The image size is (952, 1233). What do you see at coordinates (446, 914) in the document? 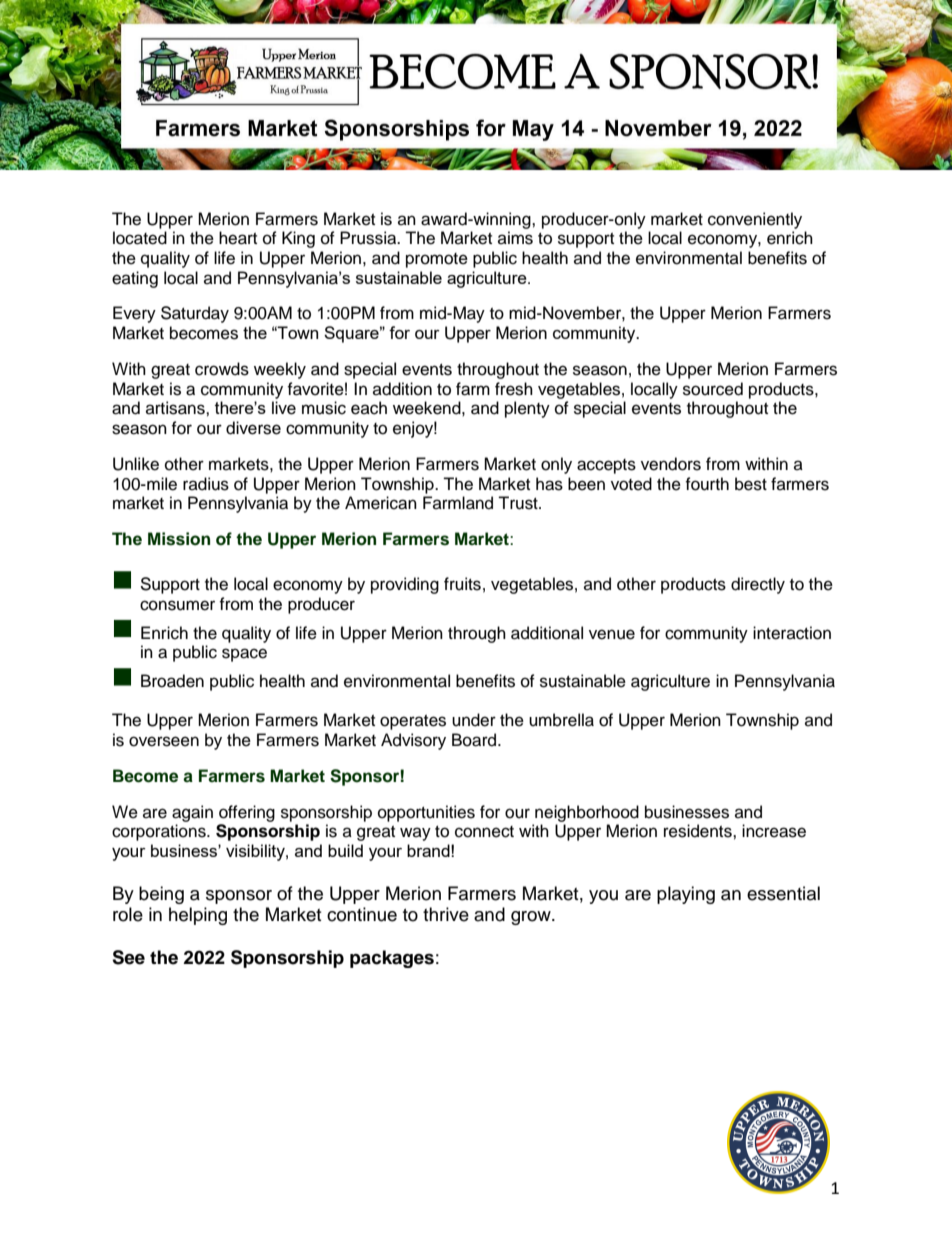
I see `thrive` at bounding box center [446, 914].
